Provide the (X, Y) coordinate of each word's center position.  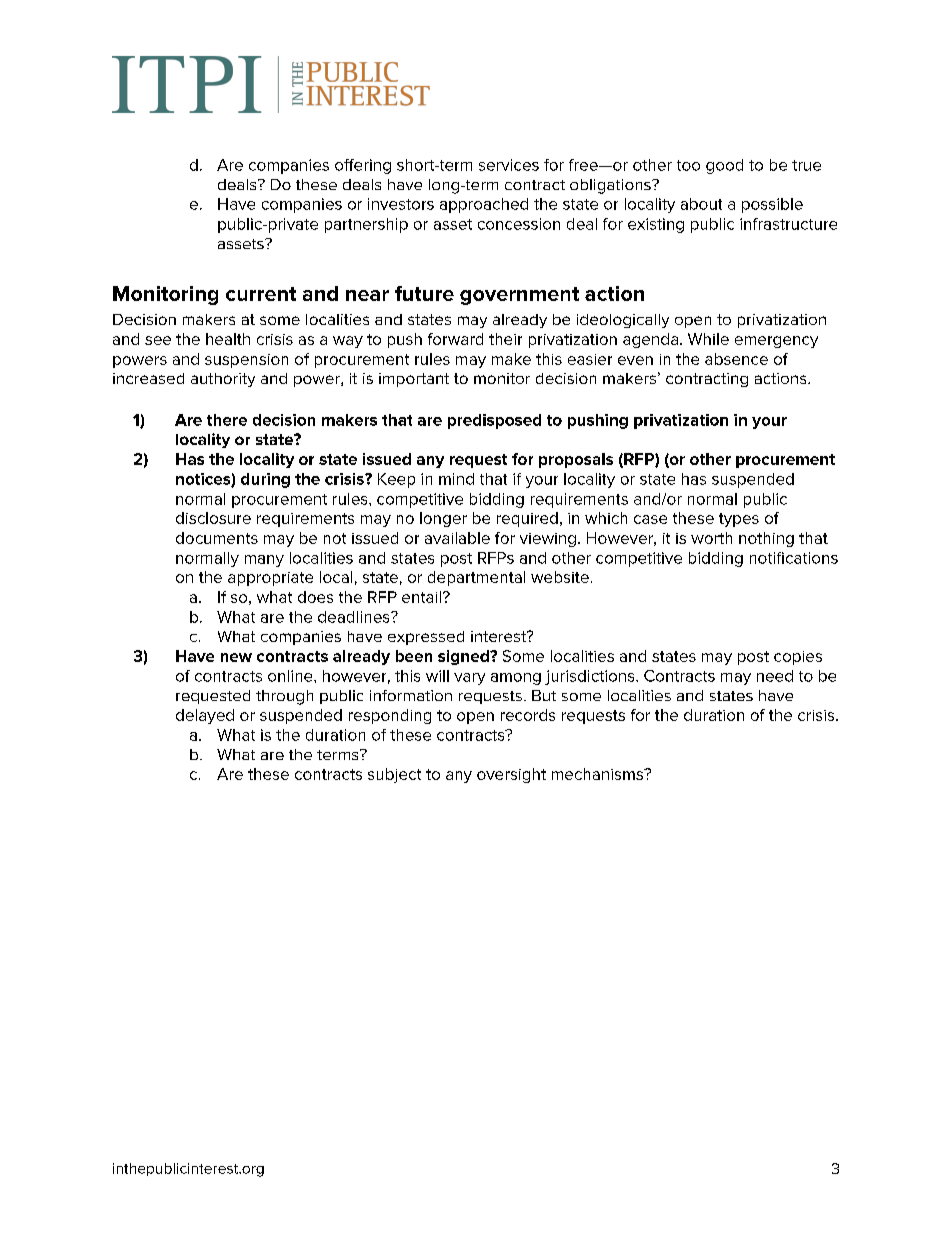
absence (736, 359)
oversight (511, 775)
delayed (205, 716)
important (414, 380)
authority (223, 380)
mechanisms (598, 774)
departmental (476, 578)
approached (484, 205)
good (724, 166)
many (264, 561)
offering (363, 166)
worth (711, 538)
